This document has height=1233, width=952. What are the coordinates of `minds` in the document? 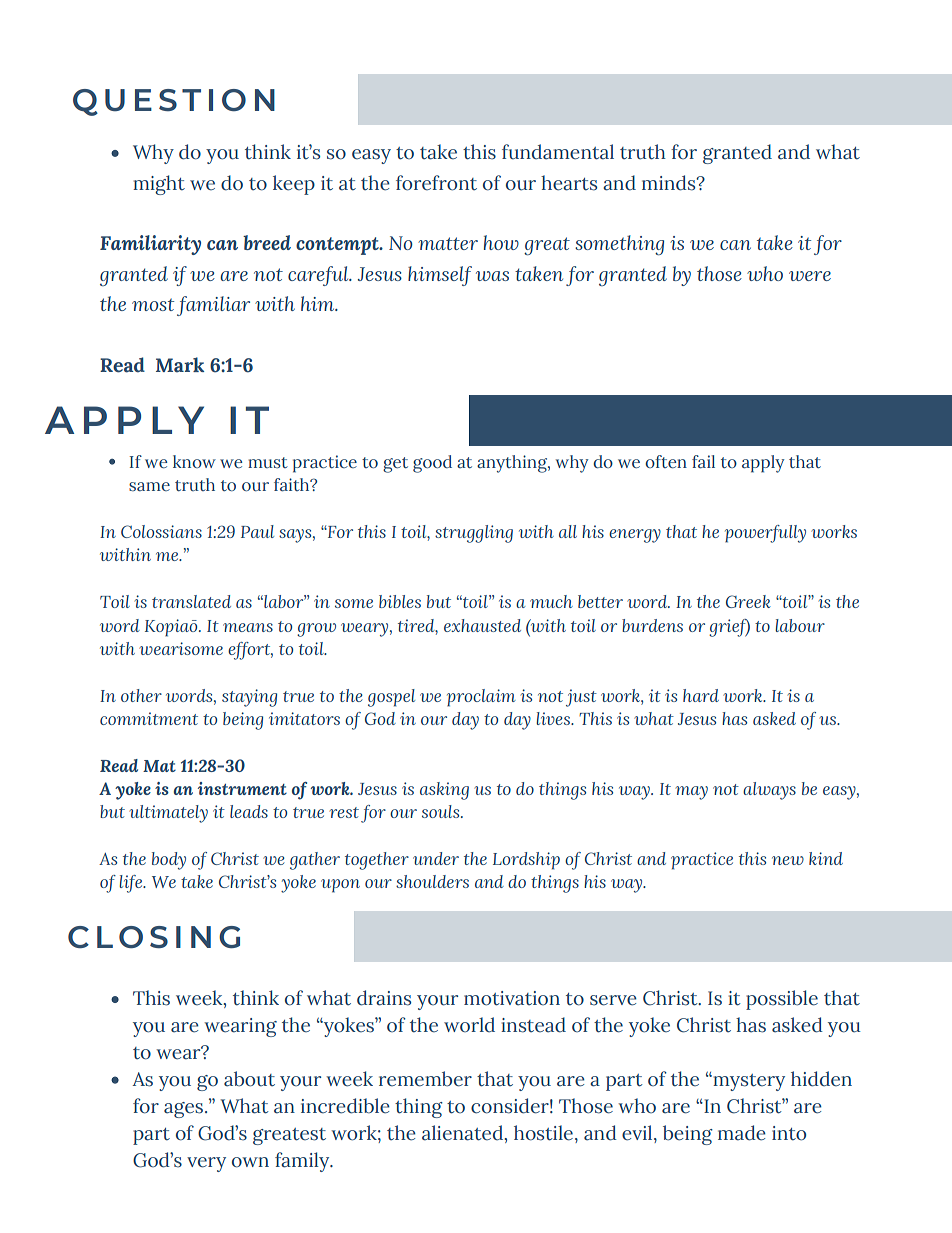 It's located at (670, 183).
